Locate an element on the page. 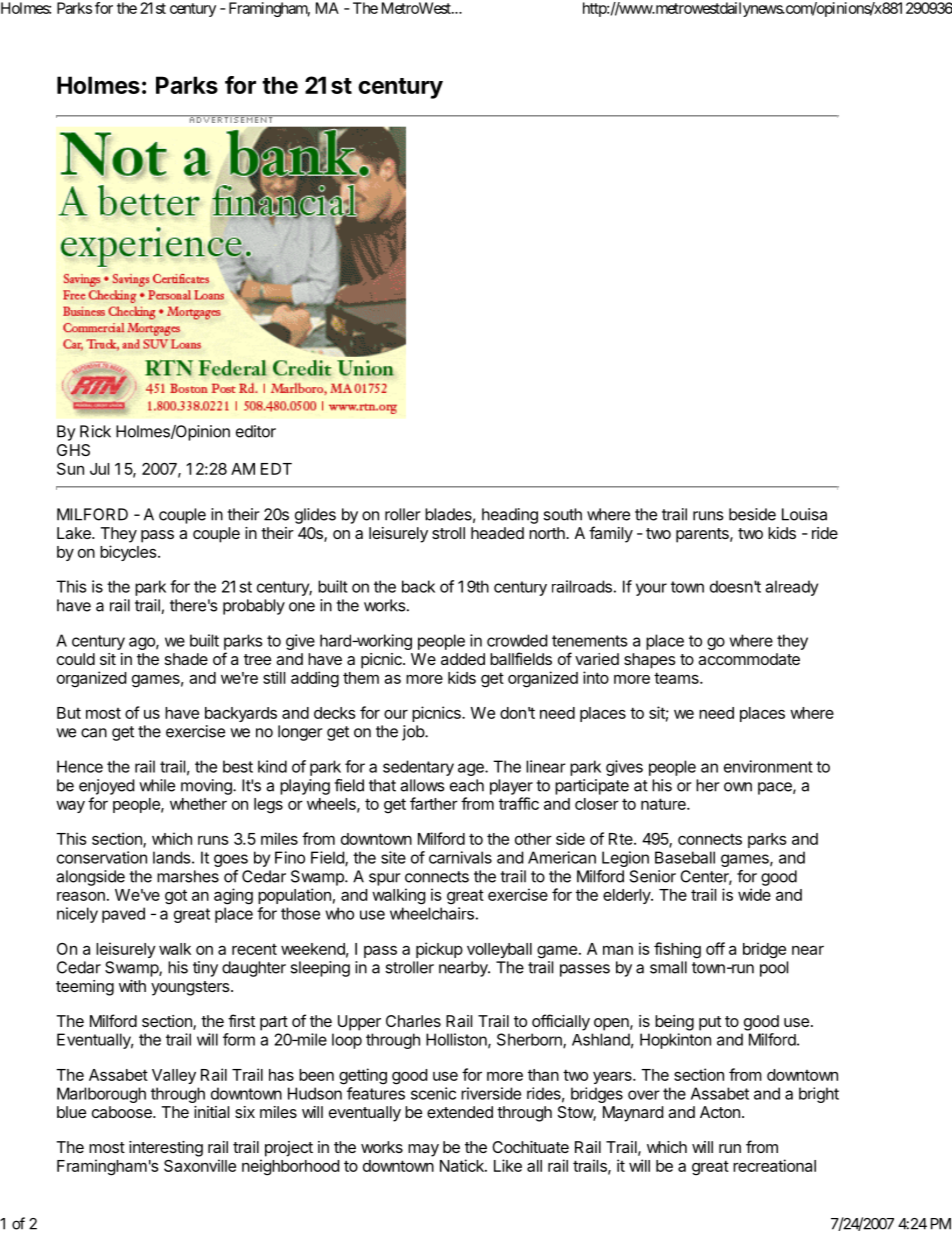 The width and height of the page is (952, 1233). Louisa is located at coordinates (804, 514).
